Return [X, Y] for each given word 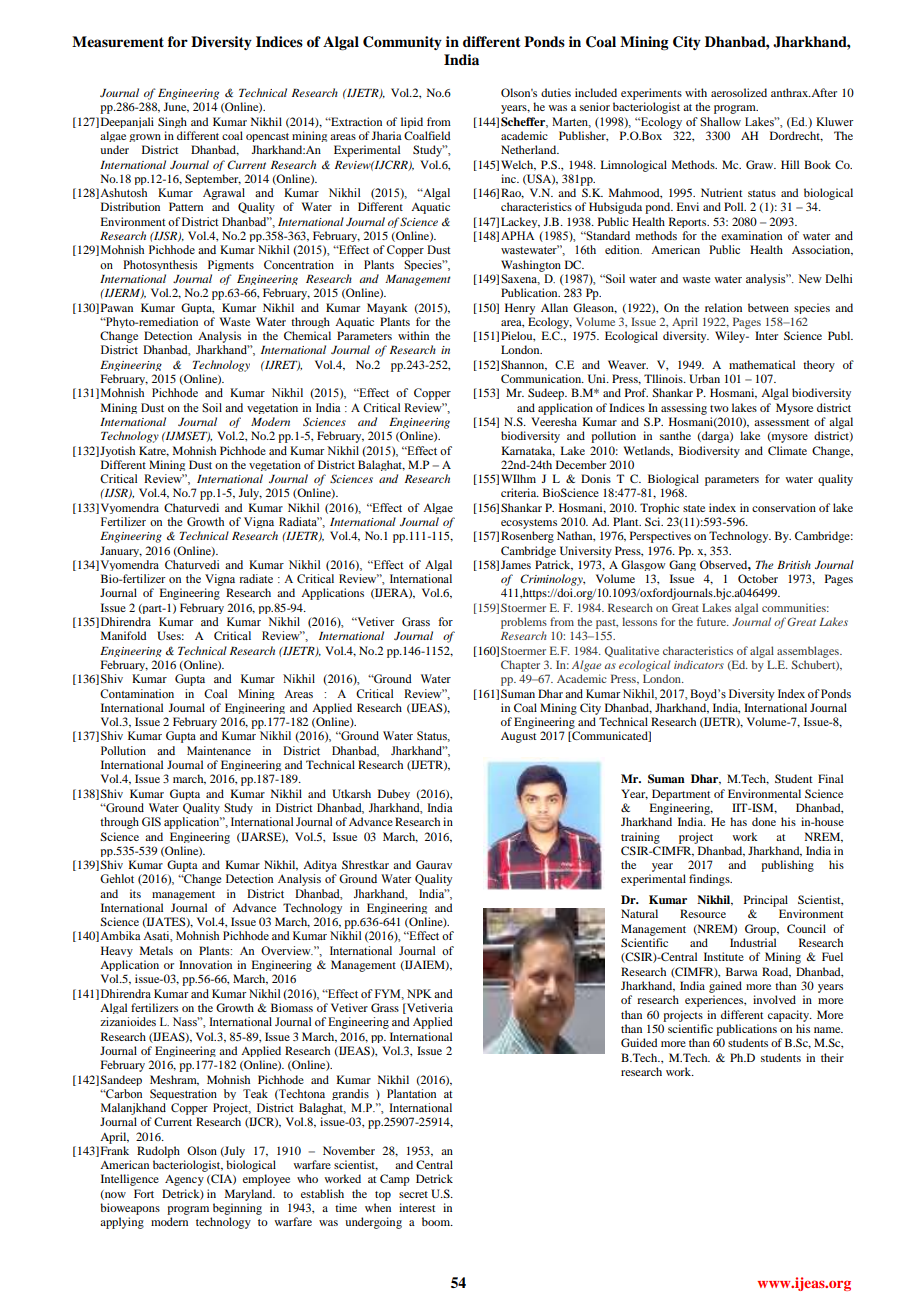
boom [437, 1221]
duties [556, 92]
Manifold [123, 635]
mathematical [762, 364]
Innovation [205, 964]
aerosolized [739, 92]
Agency [184, 1180]
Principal [766, 901]
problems [524, 623]
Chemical [307, 335]
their [832, 1057]
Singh [172, 122]
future [713, 621]
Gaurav [434, 864]
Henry [520, 309]
